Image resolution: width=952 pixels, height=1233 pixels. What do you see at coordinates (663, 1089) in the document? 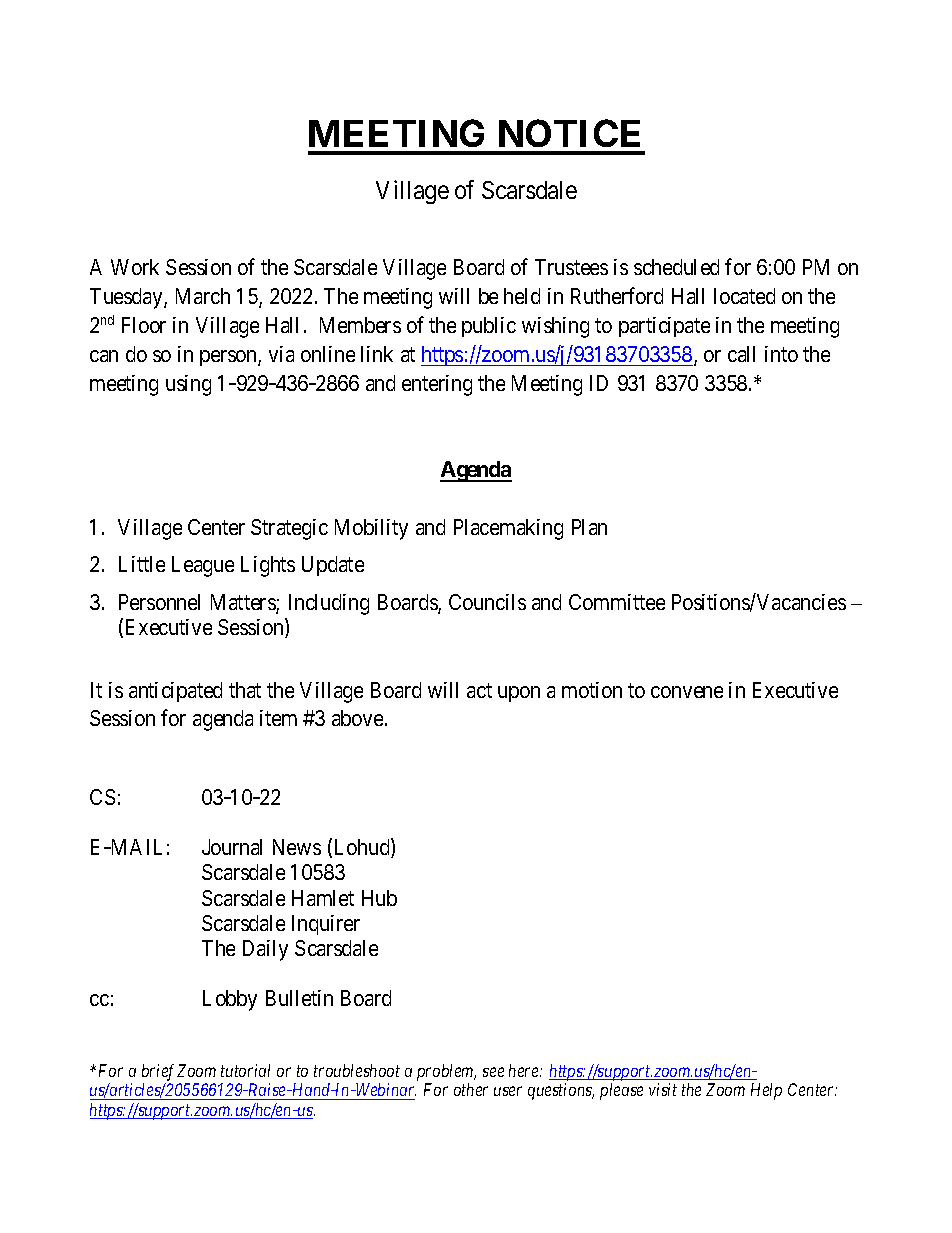
I see `visit` at bounding box center [663, 1089].
